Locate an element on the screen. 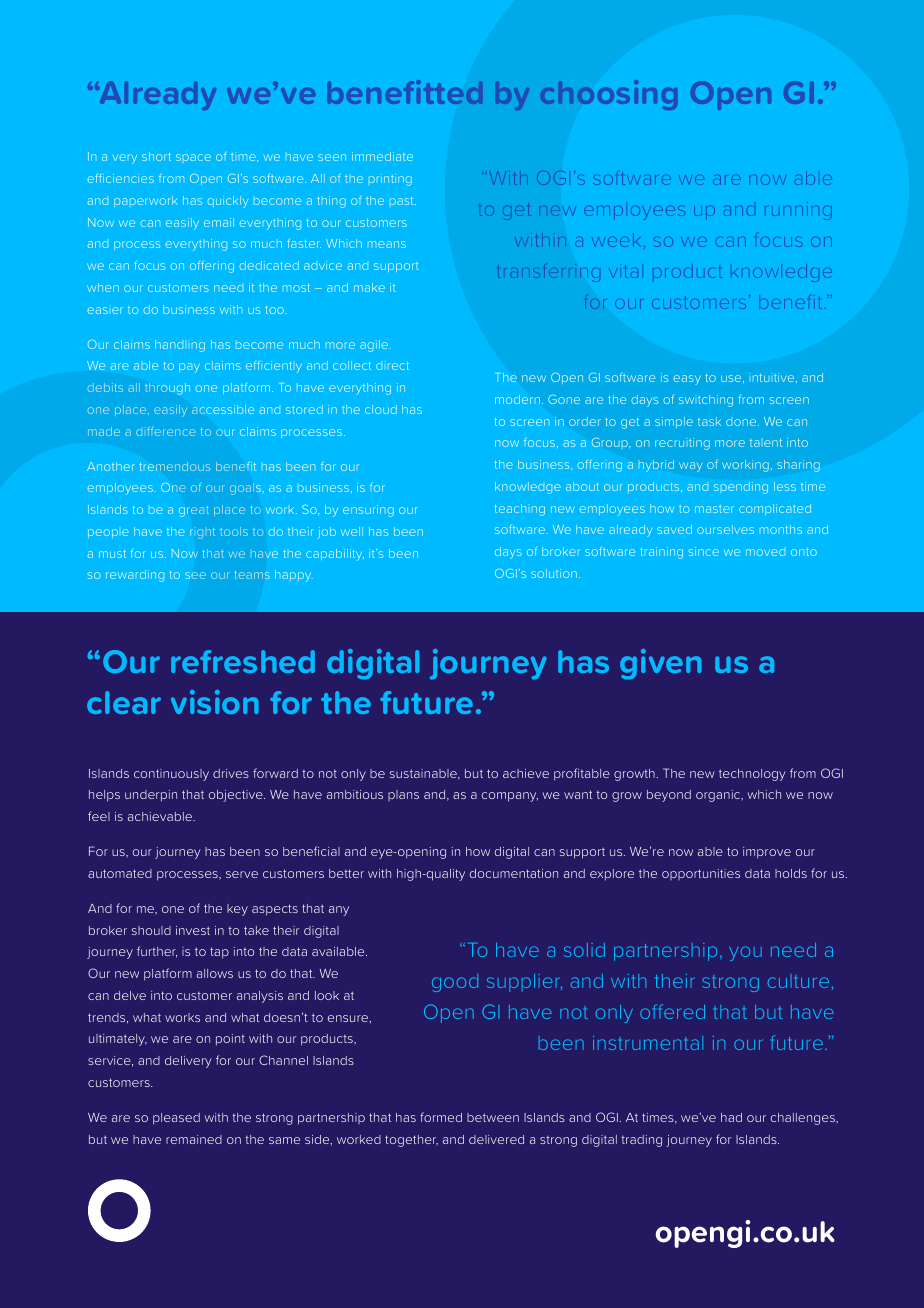 This screenshot has height=1308, width=924. documentation is located at coordinates (514, 873).
